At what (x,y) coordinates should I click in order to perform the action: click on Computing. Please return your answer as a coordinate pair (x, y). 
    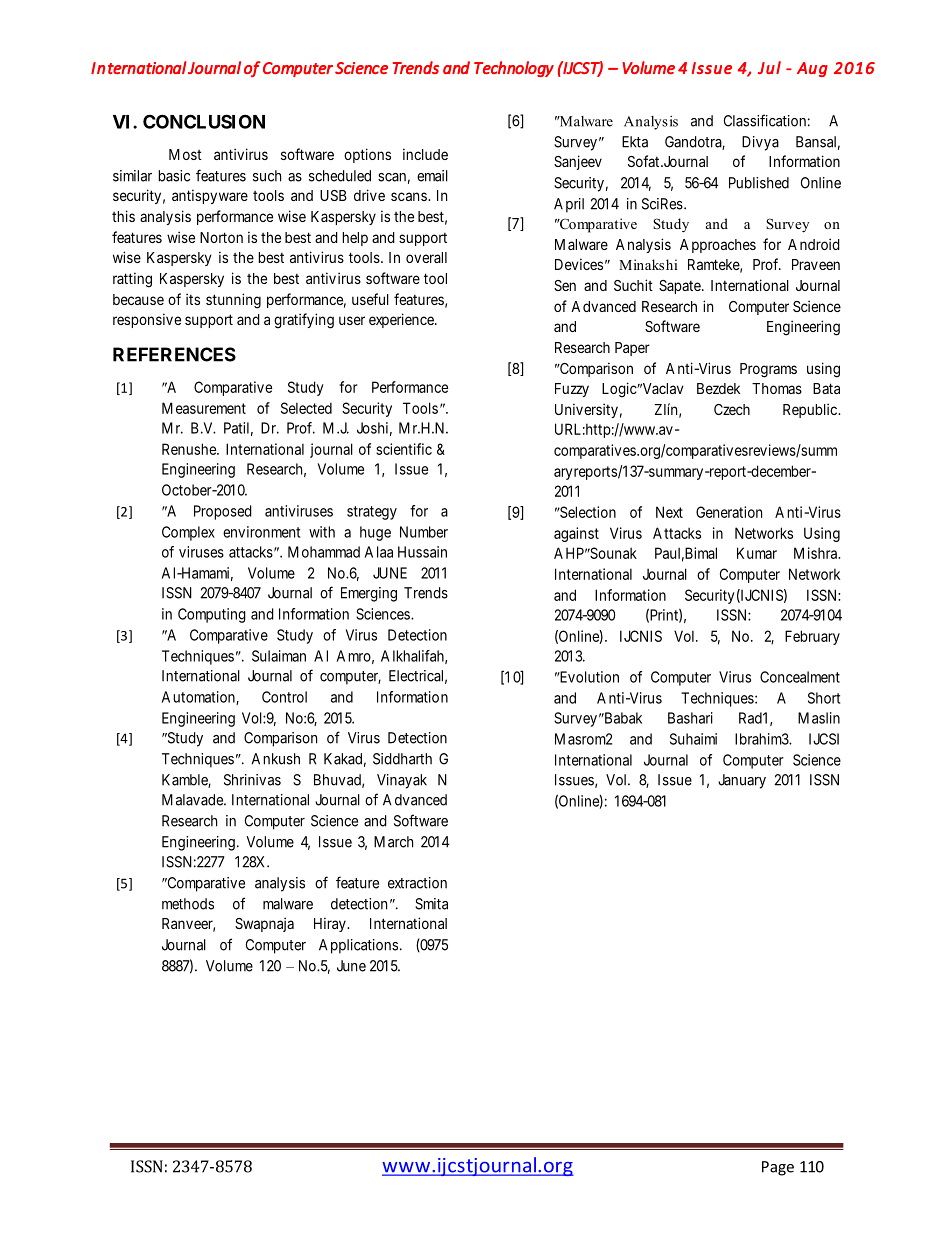
    Looking at the image, I should click on (212, 615).
